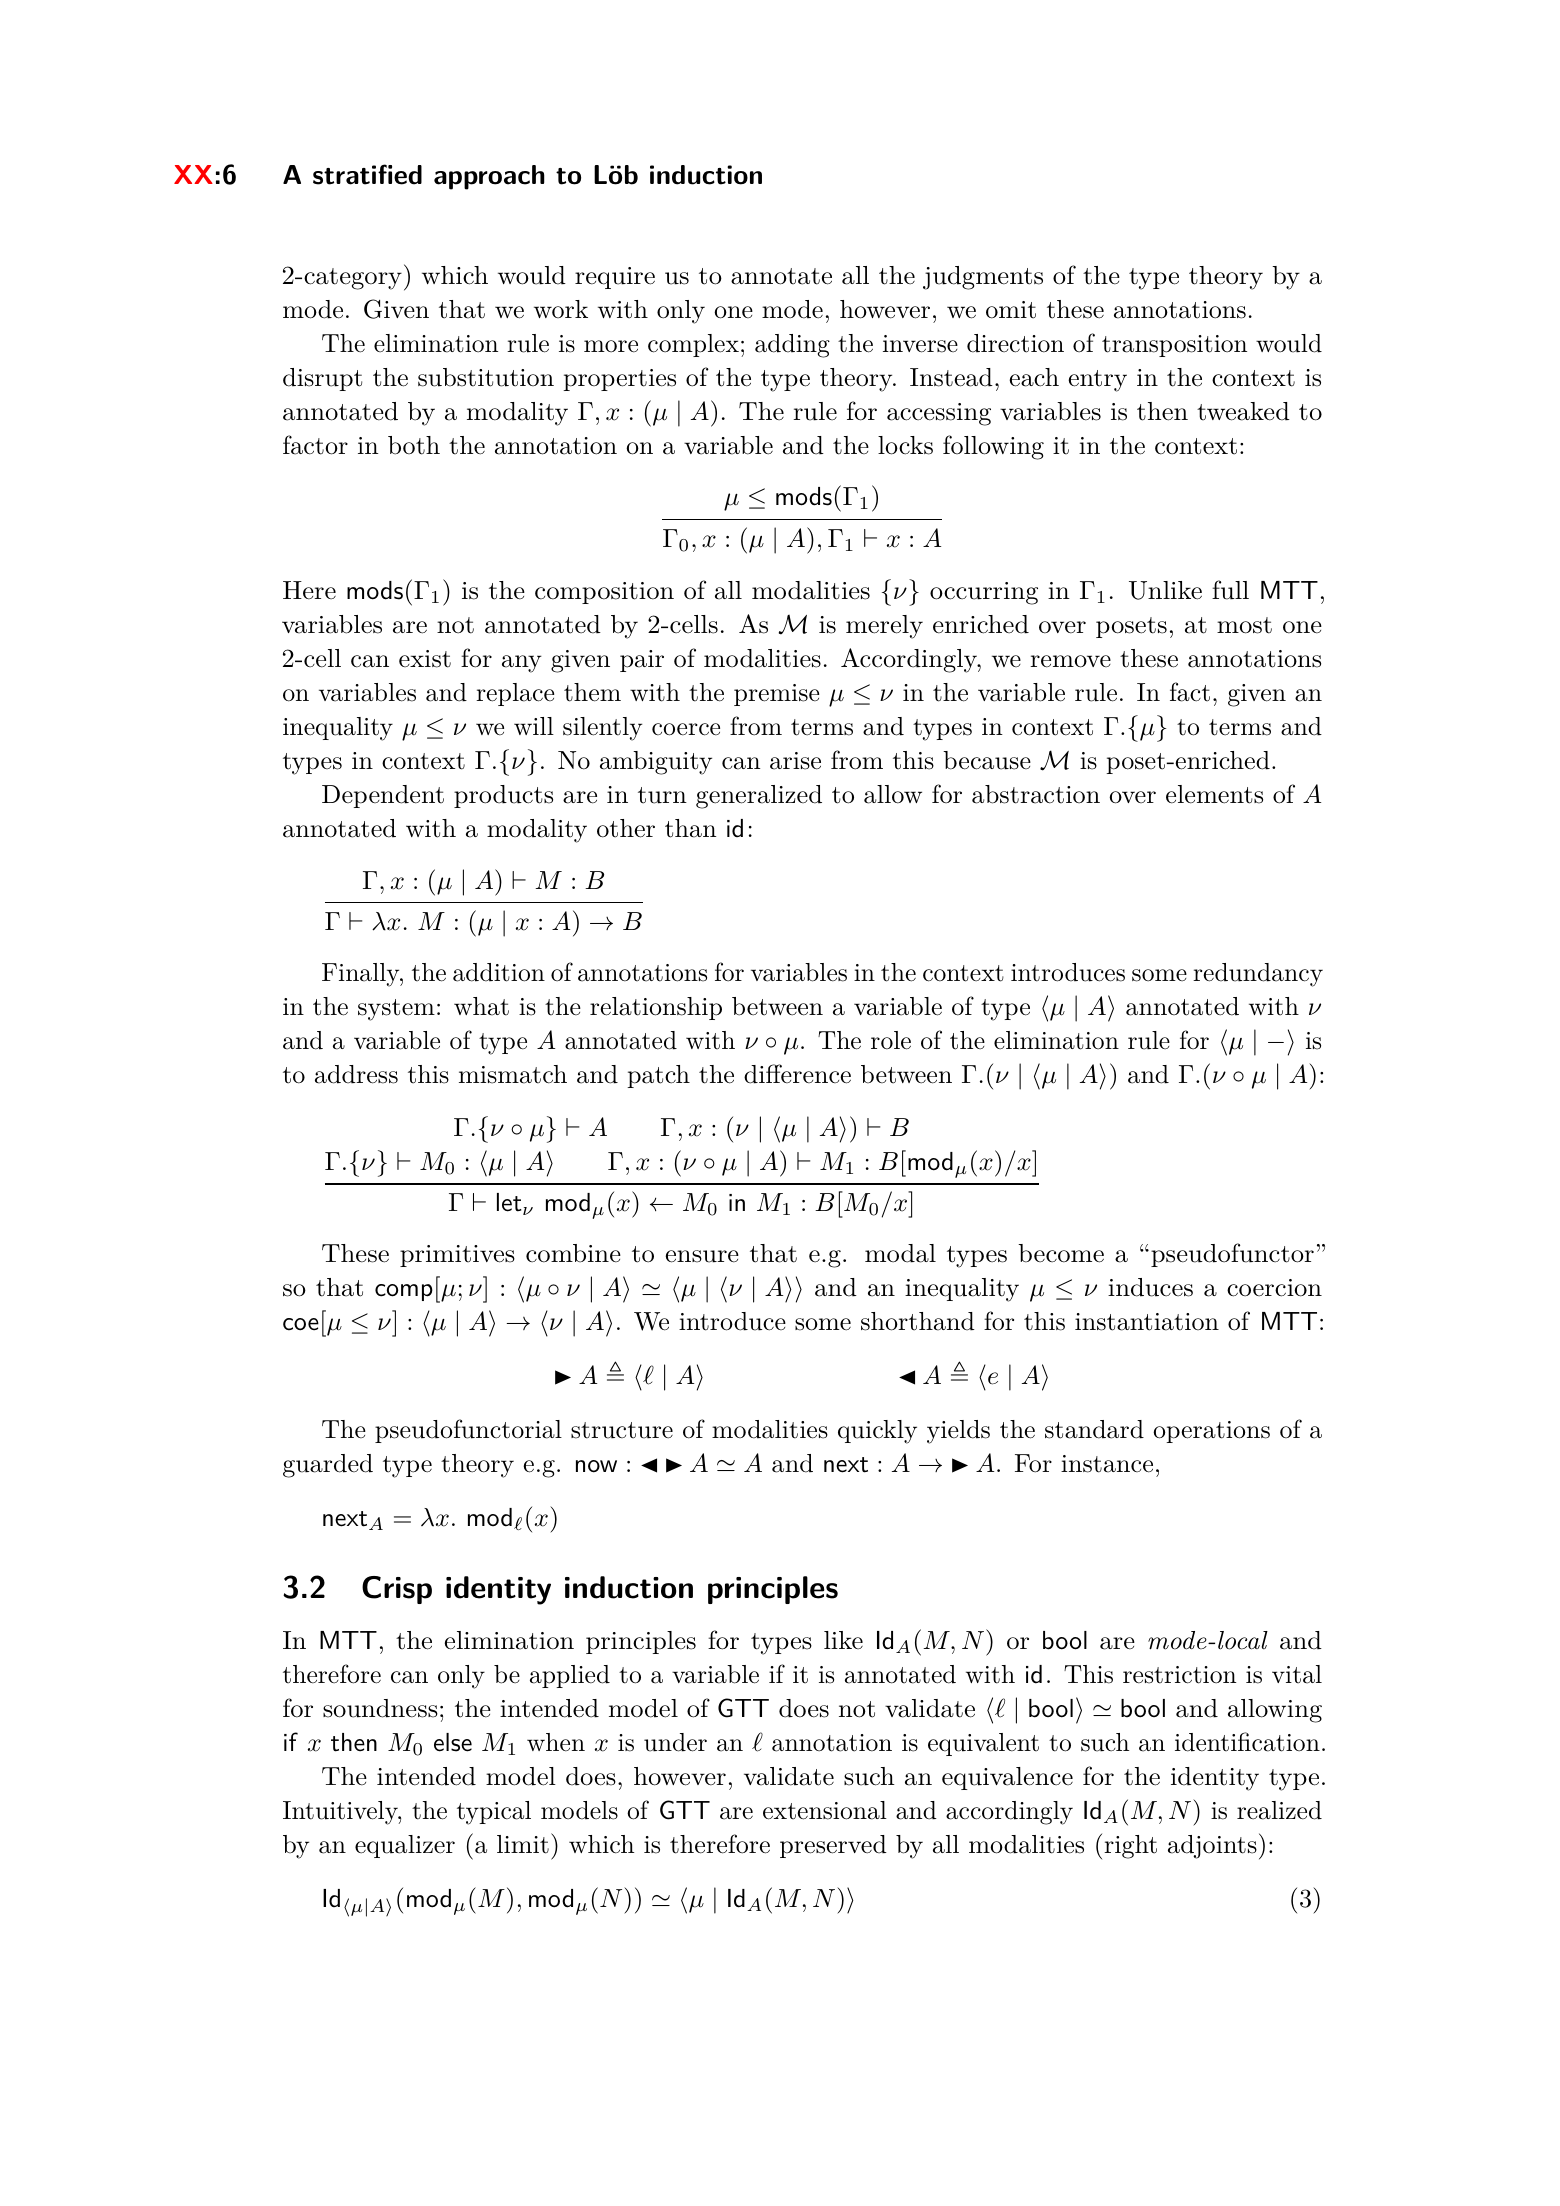 Image resolution: width=1560 pixels, height=2206 pixels. Describe the element at coordinates (494, 1813) in the image. I see `typical` at that location.
